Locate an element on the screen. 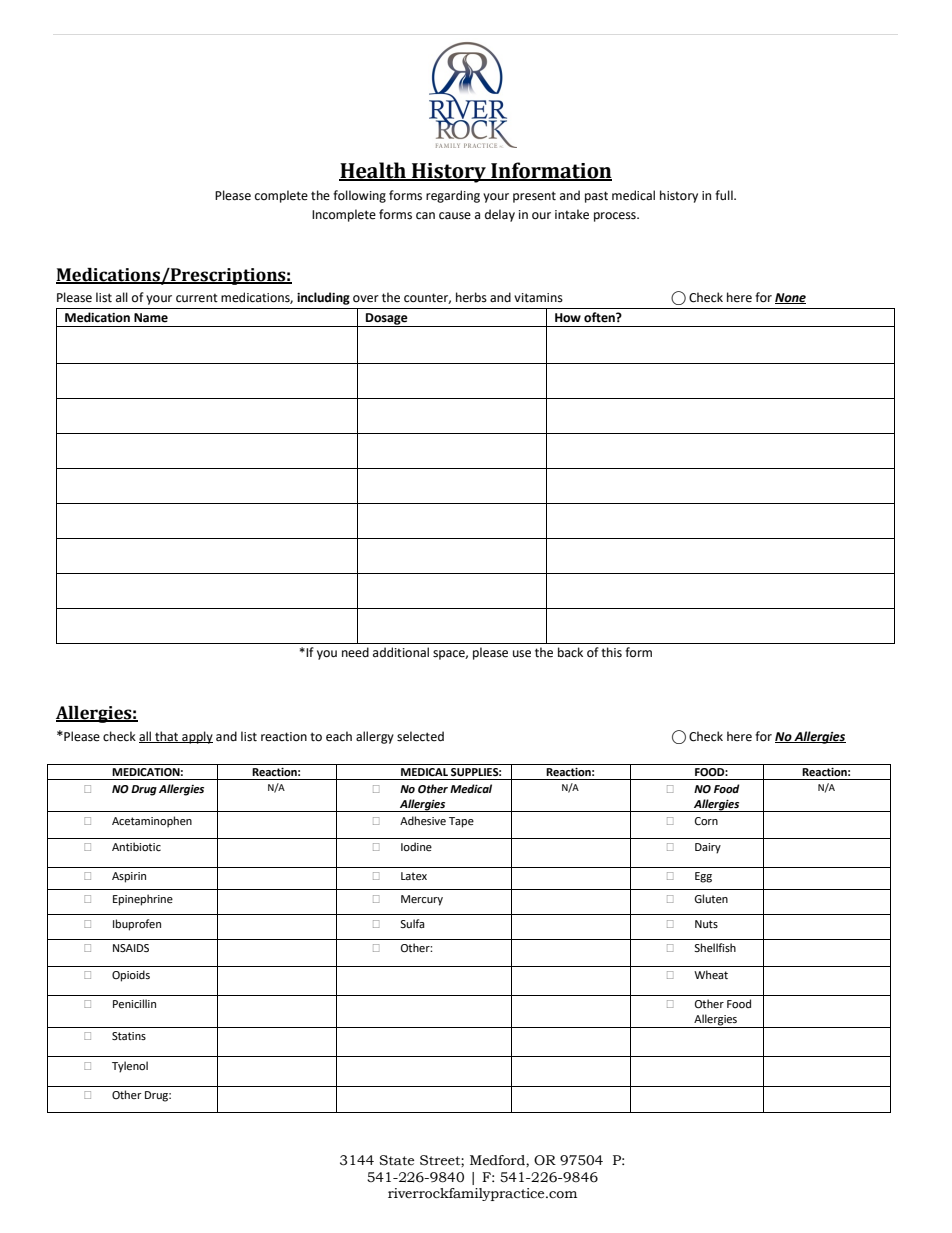 This screenshot has width=952, height=1233. need is located at coordinates (355, 652).
